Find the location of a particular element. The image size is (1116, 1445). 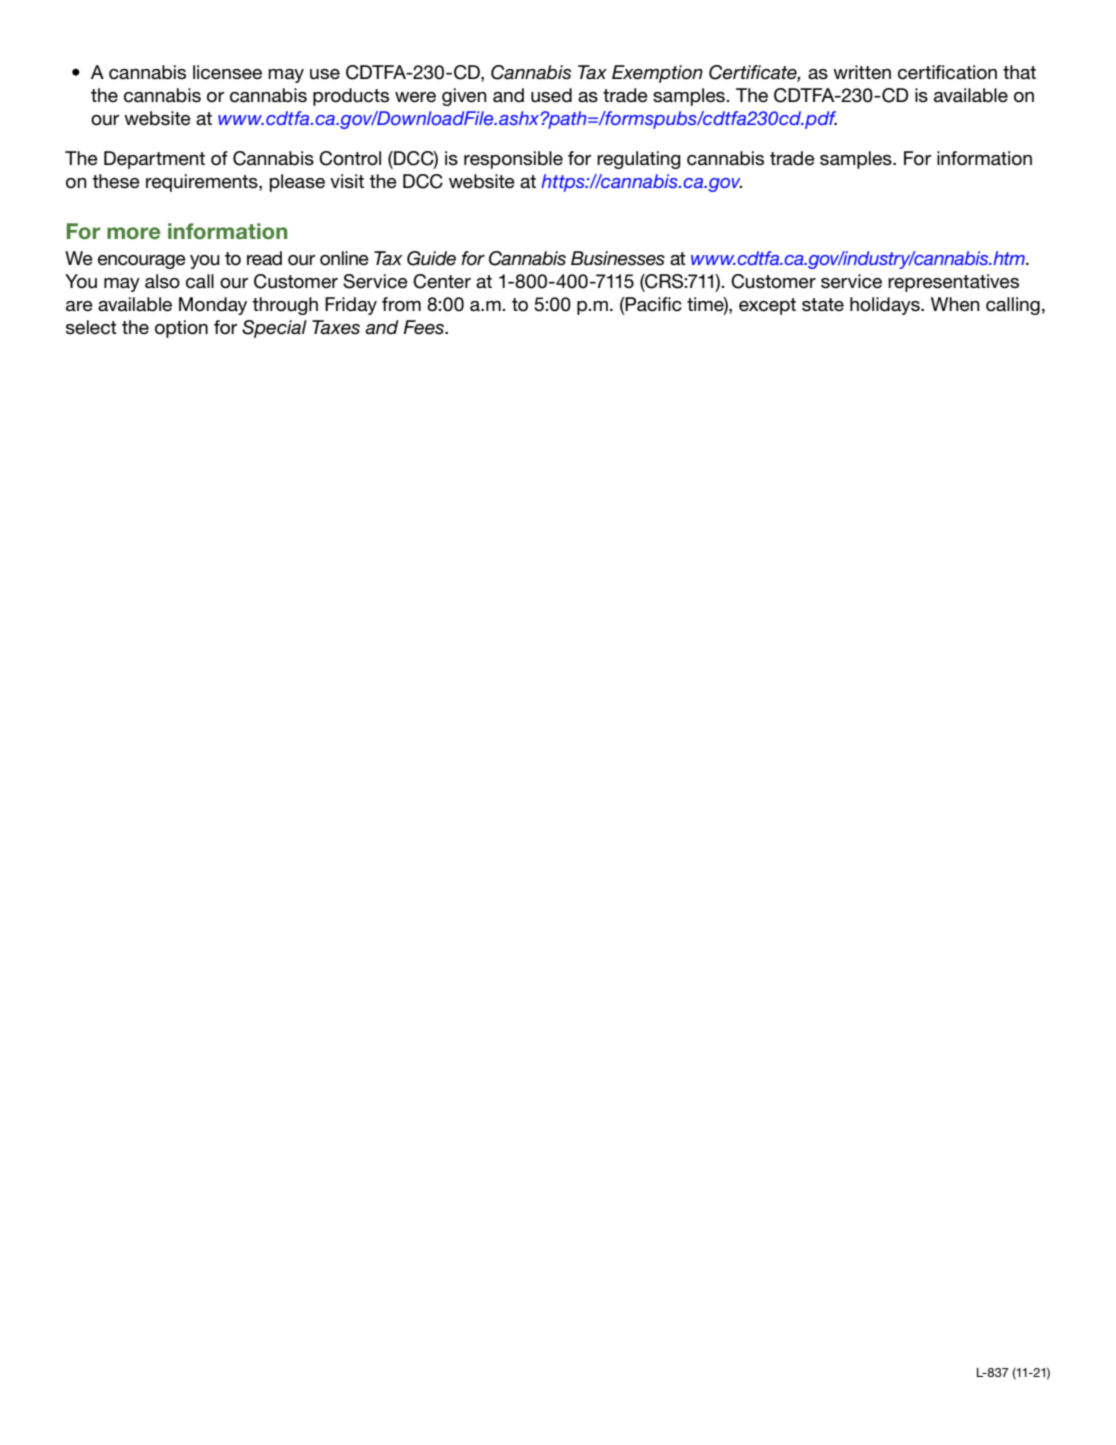

licensee is located at coordinates (227, 72).
